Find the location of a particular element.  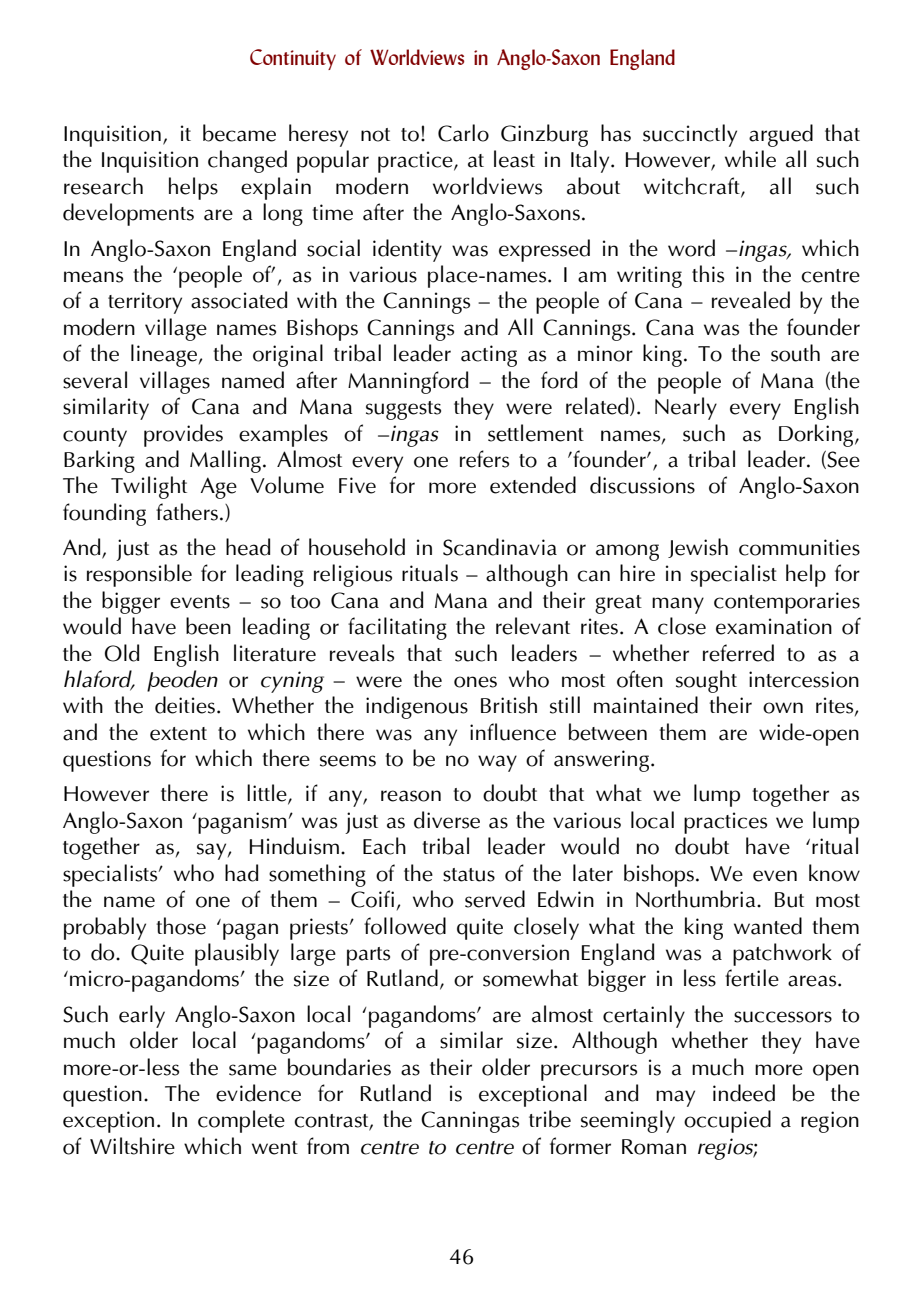

argued is located at coordinates (781, 135).
